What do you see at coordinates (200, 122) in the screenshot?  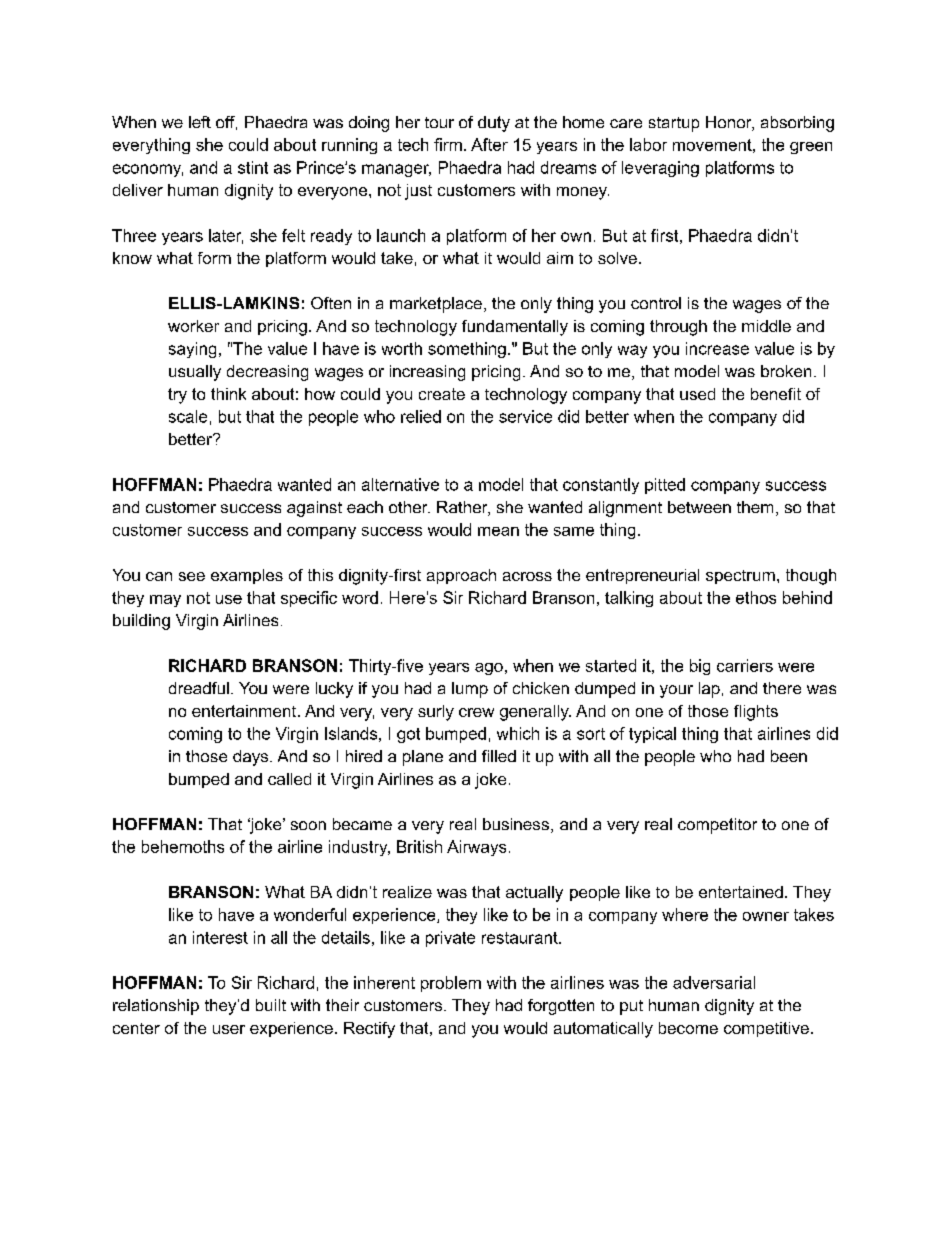 I see `left` at bounding box center [200, 122].
